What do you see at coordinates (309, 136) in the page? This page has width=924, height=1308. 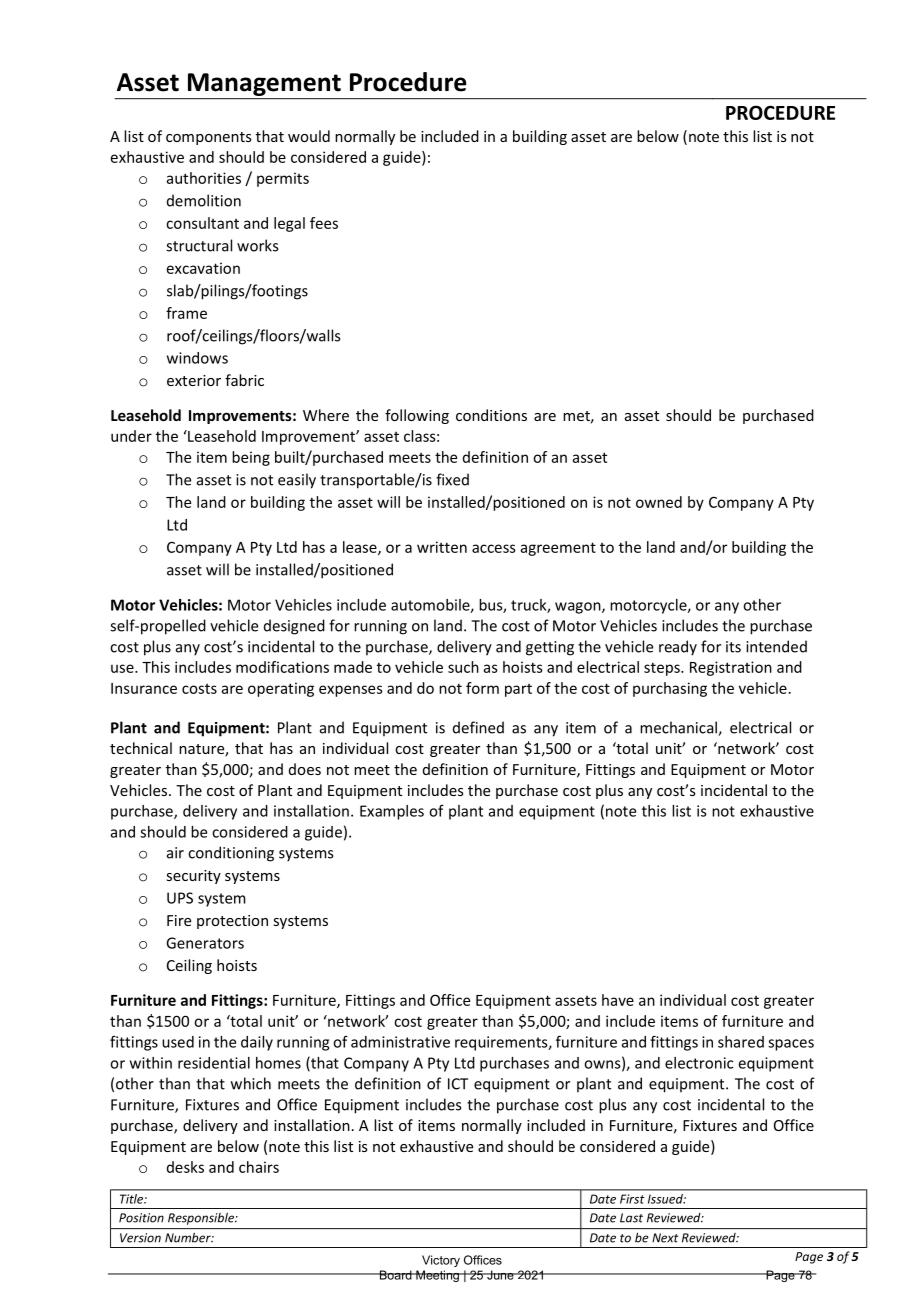 I see `would` at bounding box center [309, 136].
